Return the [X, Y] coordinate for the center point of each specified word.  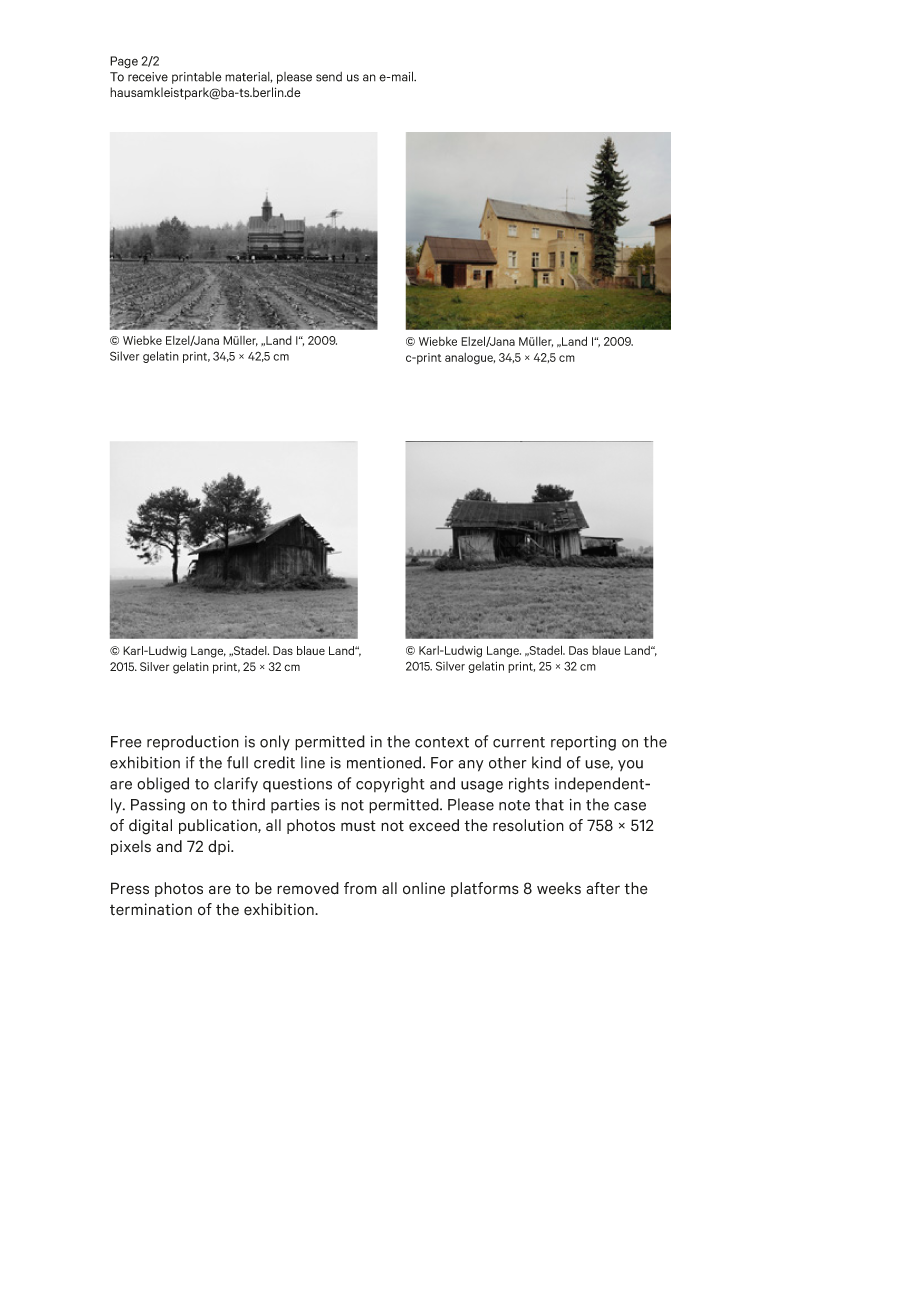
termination [151, 909]
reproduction [193, 743]
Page [124, 62]
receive [148, 77]
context [442, 742]
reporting [583, 743]
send [329, 77]
